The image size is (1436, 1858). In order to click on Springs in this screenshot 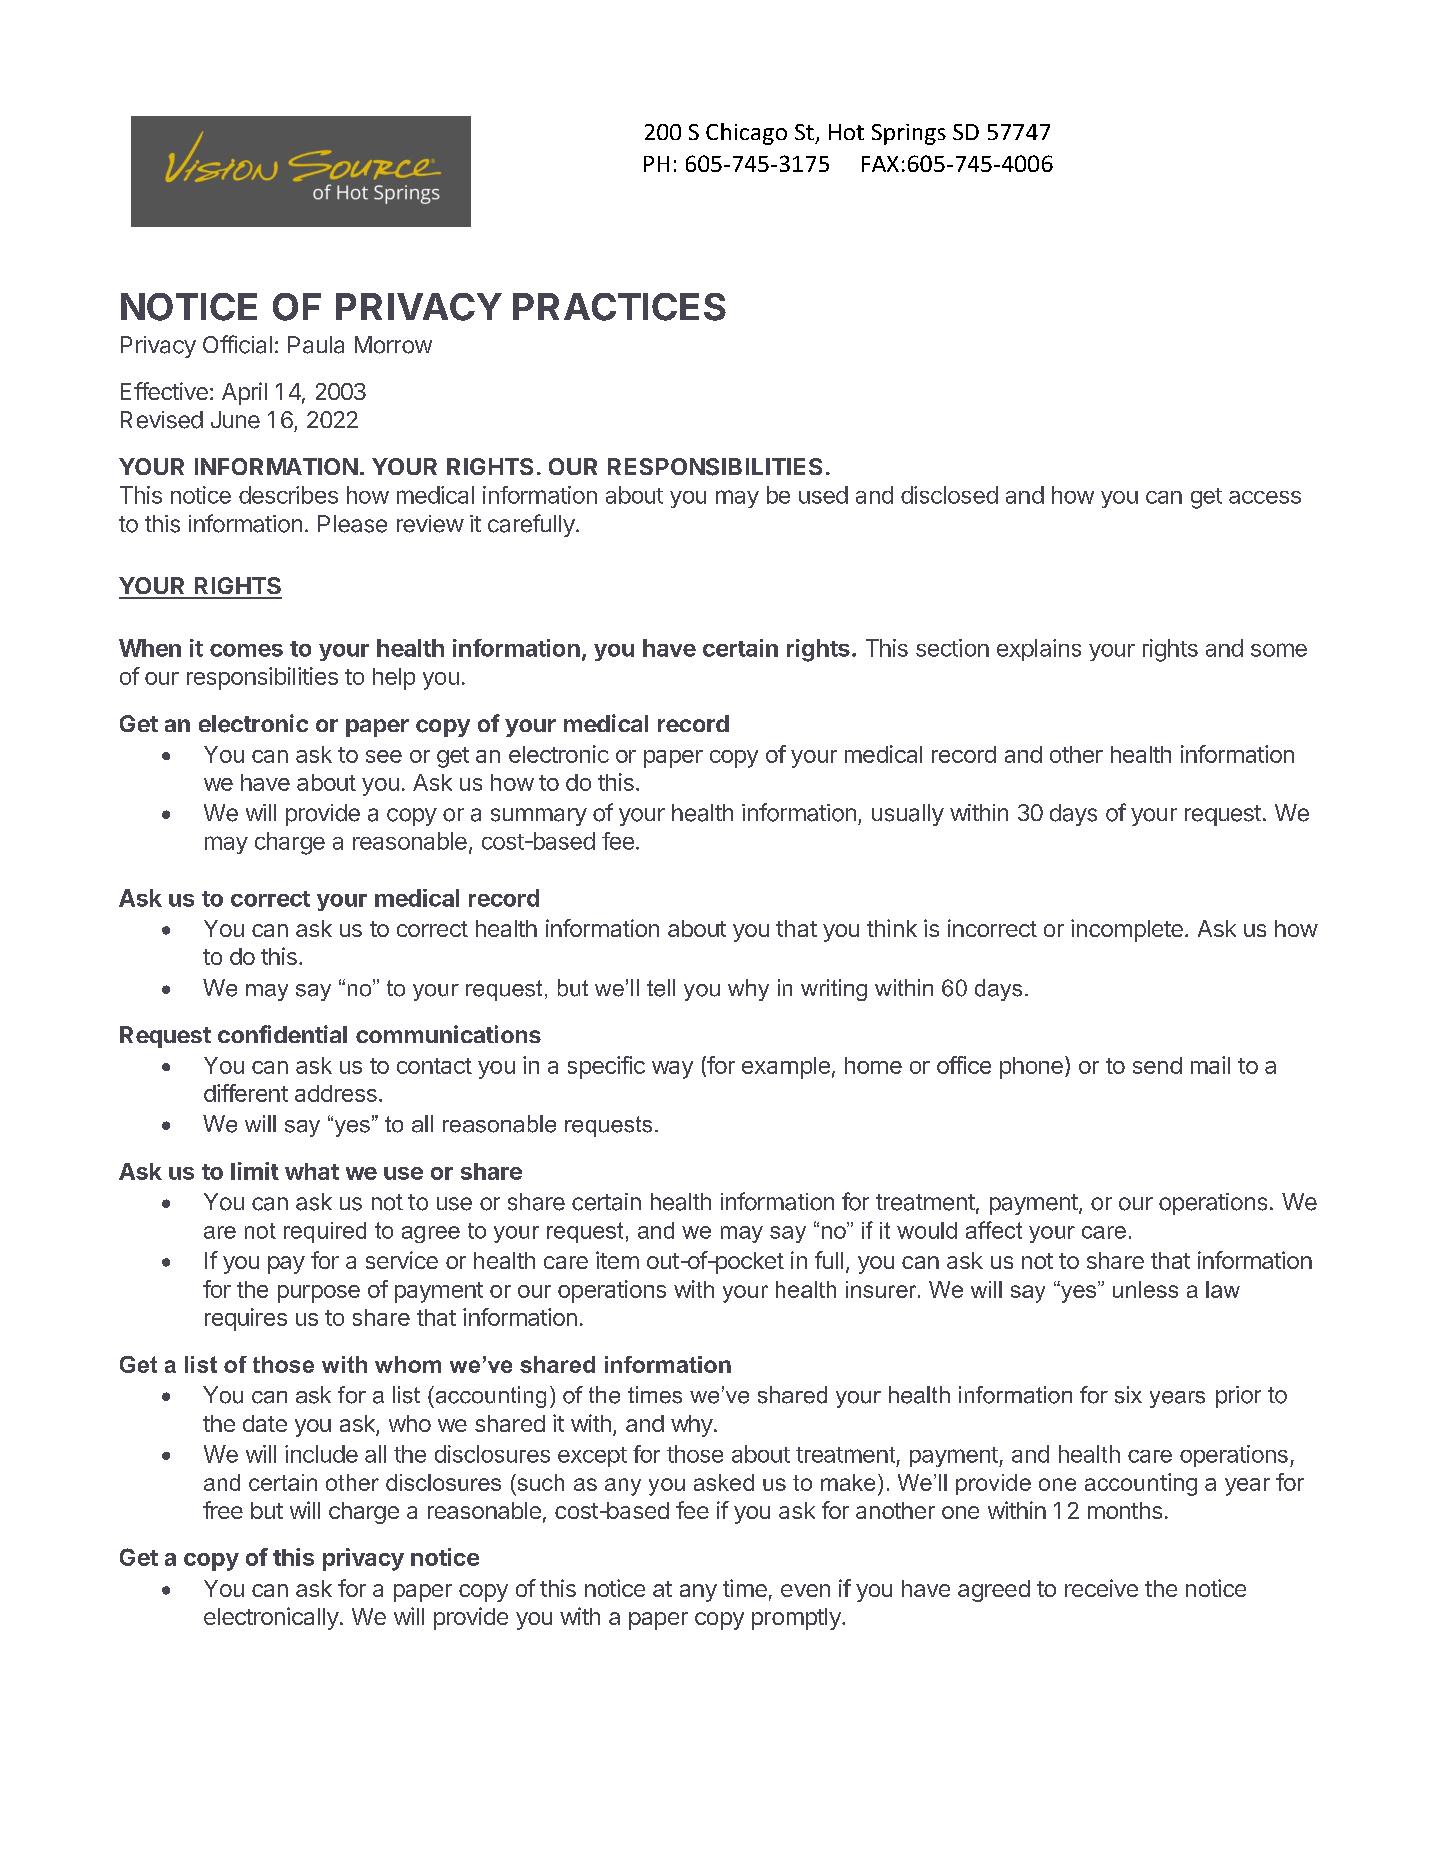, I will do `click(909, 134)`.
